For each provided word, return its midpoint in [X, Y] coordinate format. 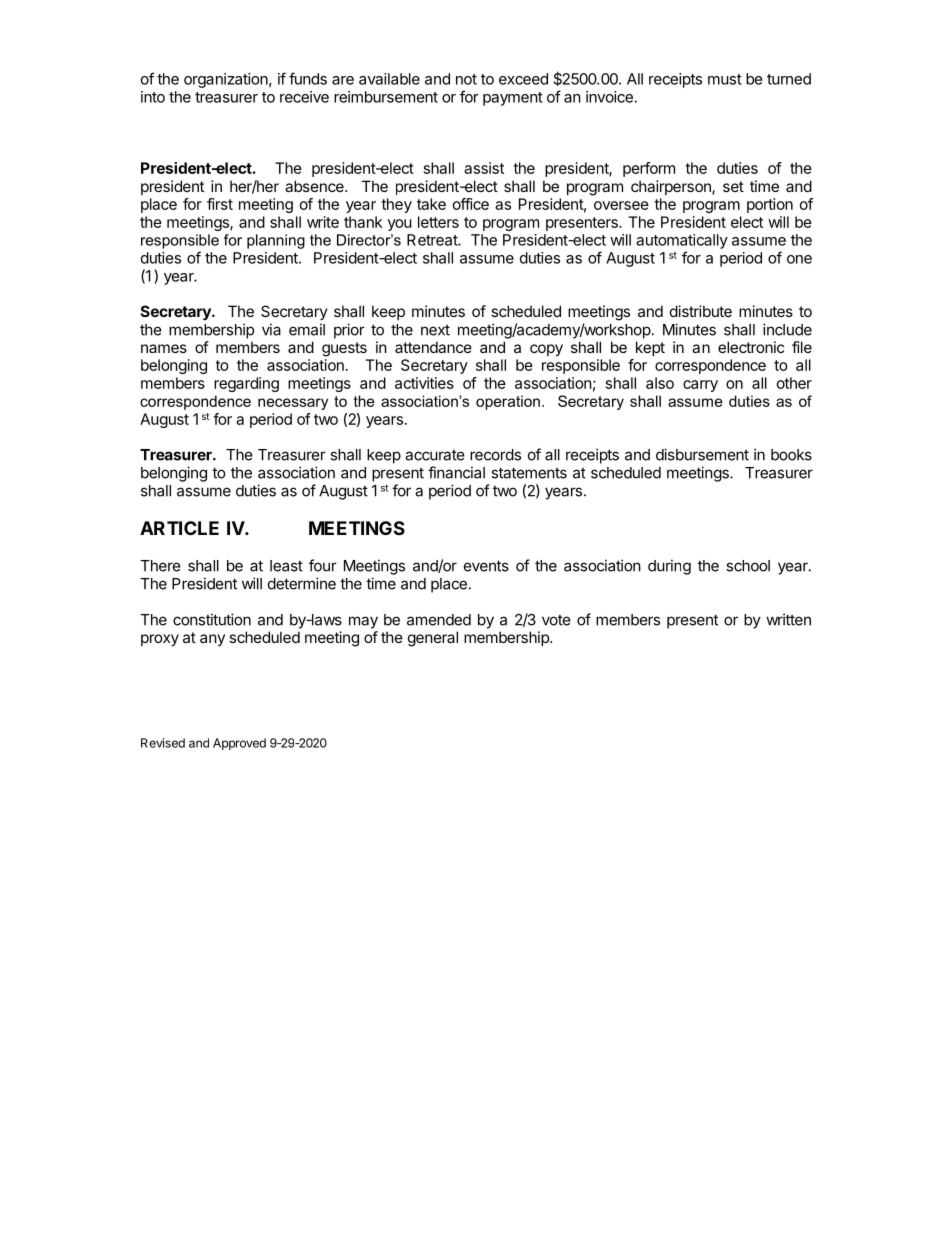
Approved [239, 744]
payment [513, 99]
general [433, 639]
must [725, 79]
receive [304, 97]
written [788, 619]
